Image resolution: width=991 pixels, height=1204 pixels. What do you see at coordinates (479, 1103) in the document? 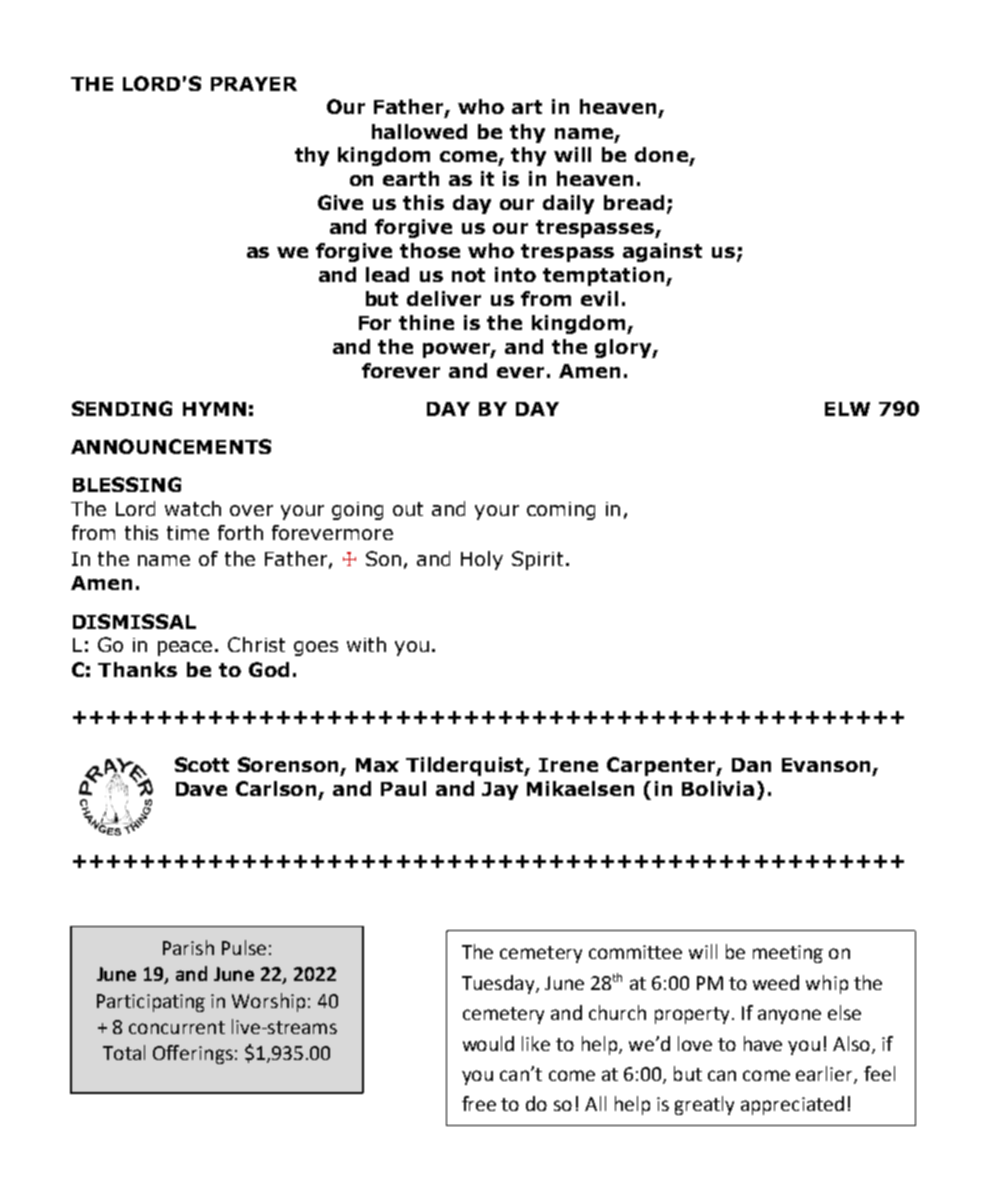
I see `free` at bounding box center [479, 1103].
